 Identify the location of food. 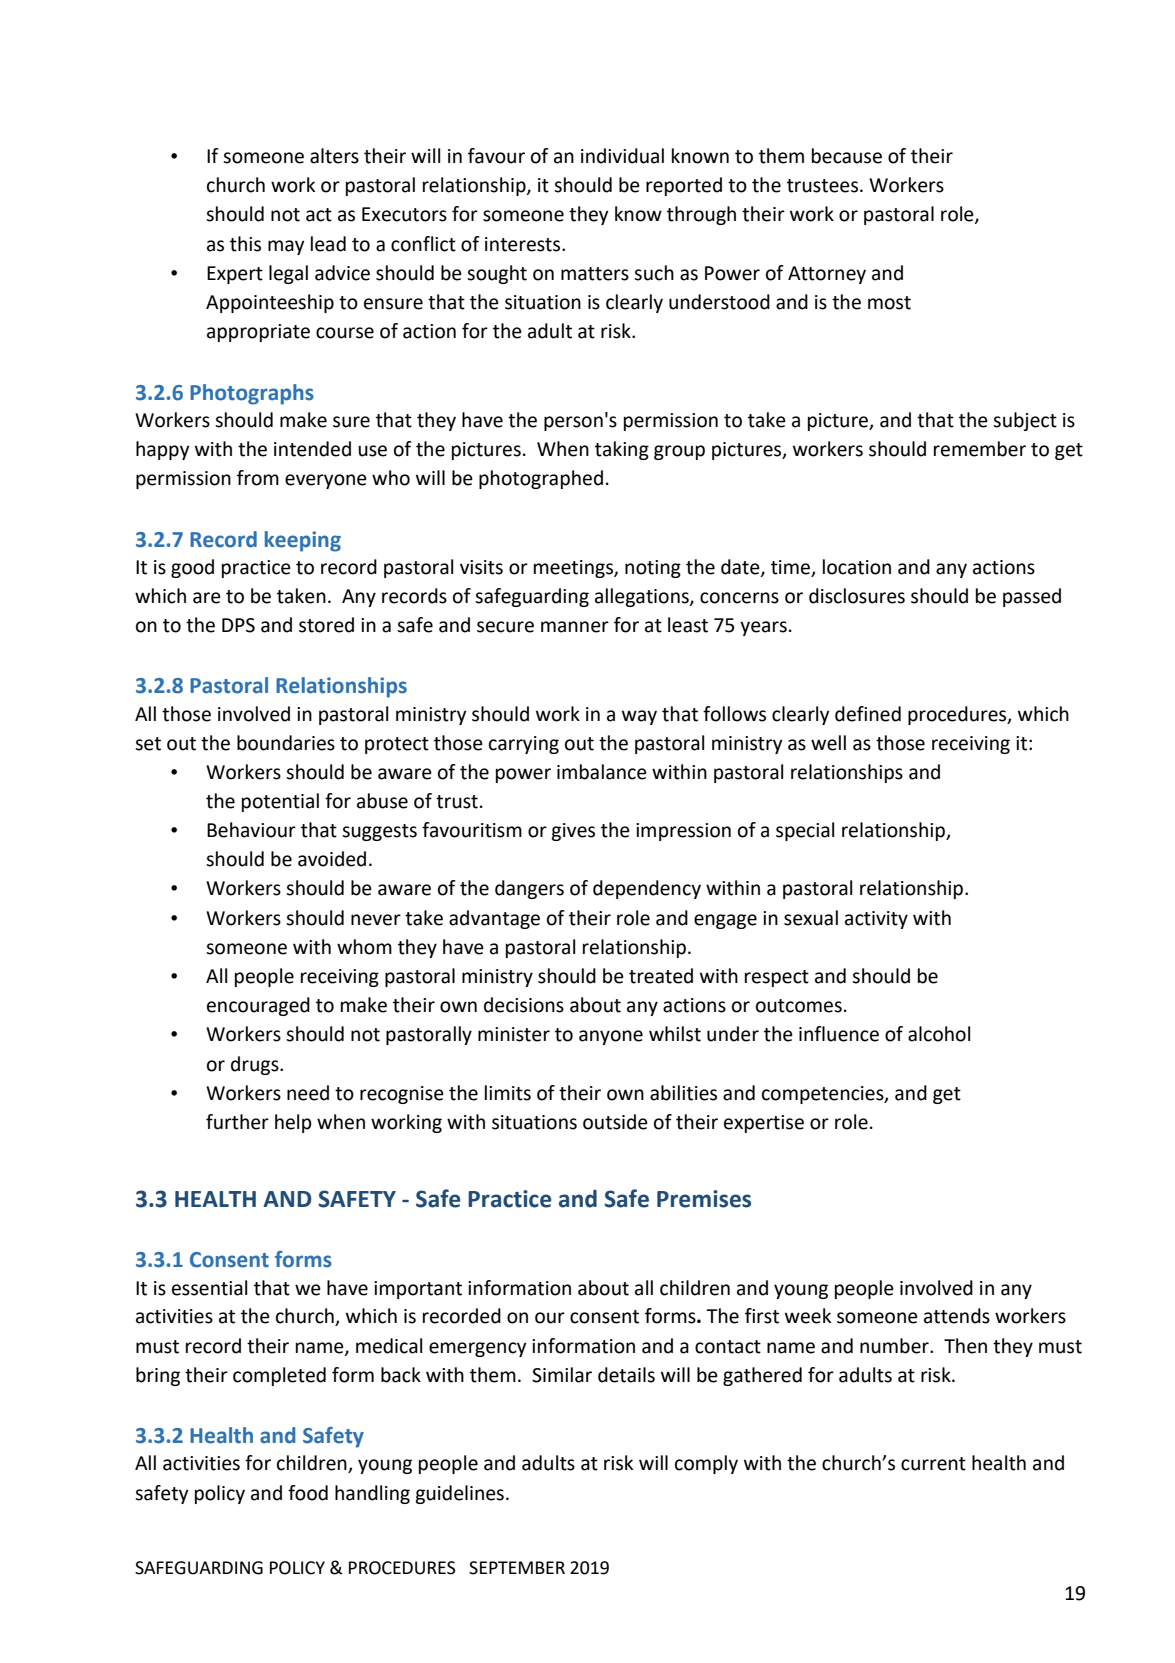
(308, 1493).
